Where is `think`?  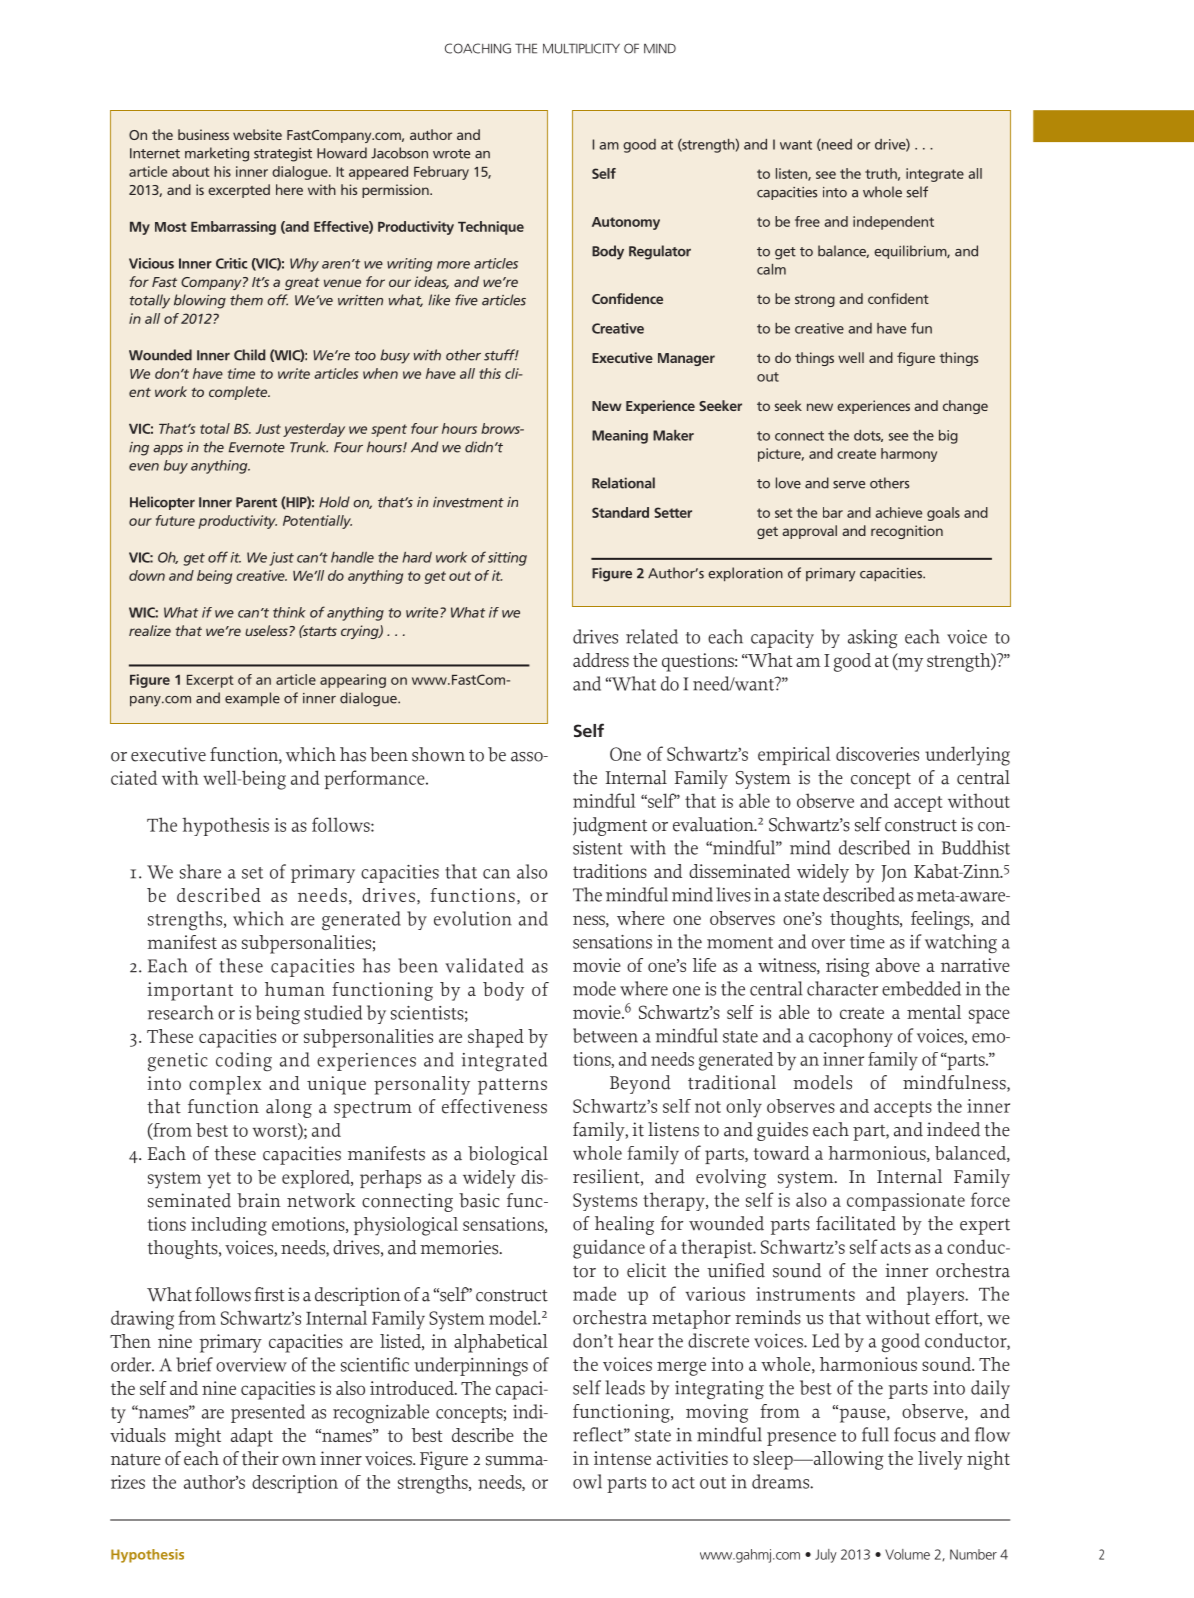 think is located at coordinates (289, 612).
